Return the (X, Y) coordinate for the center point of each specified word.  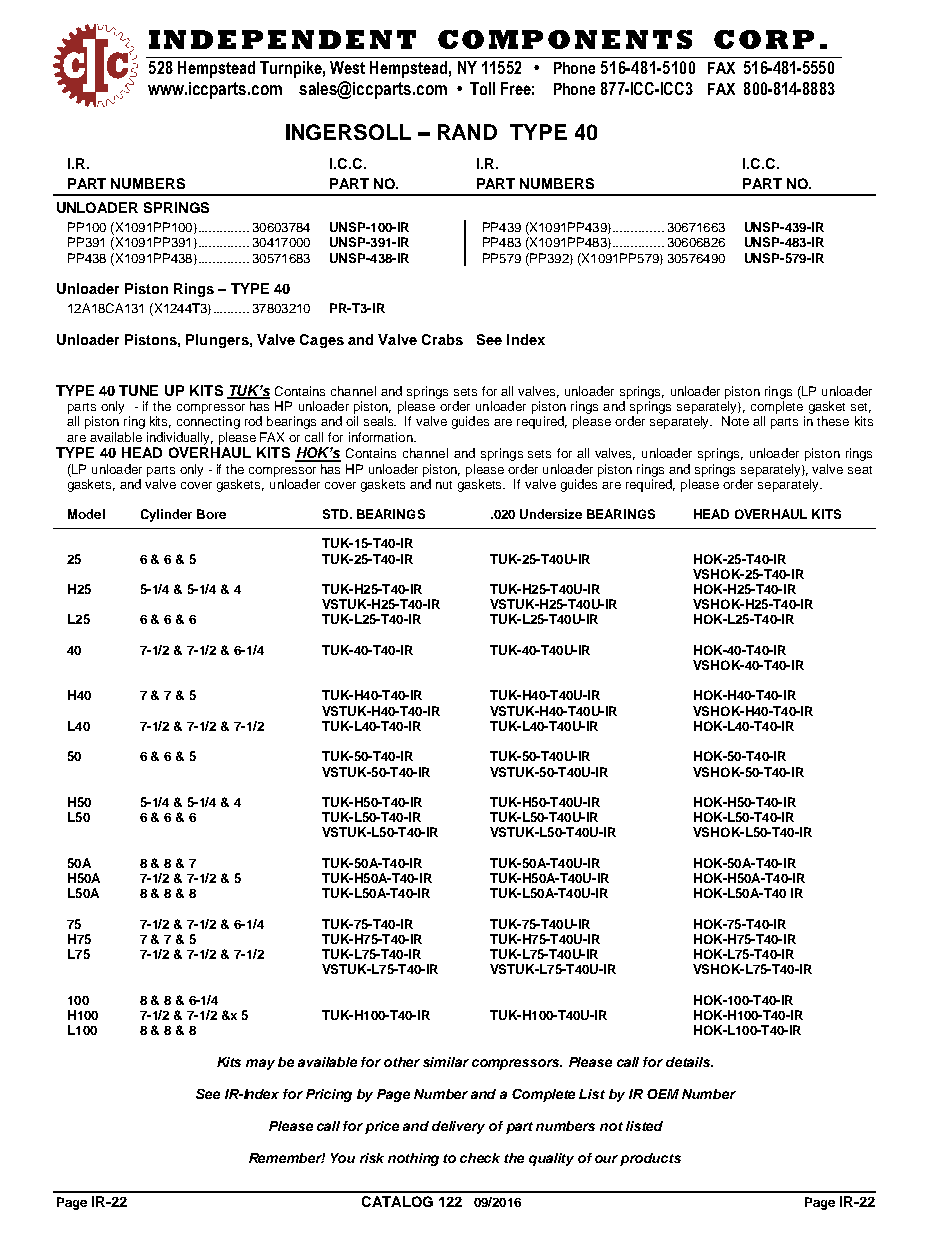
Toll (482, 88)
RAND (467, 132)
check (480, 1158)
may (260, 1064)
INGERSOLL (348, 132)
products (650, 1159)
